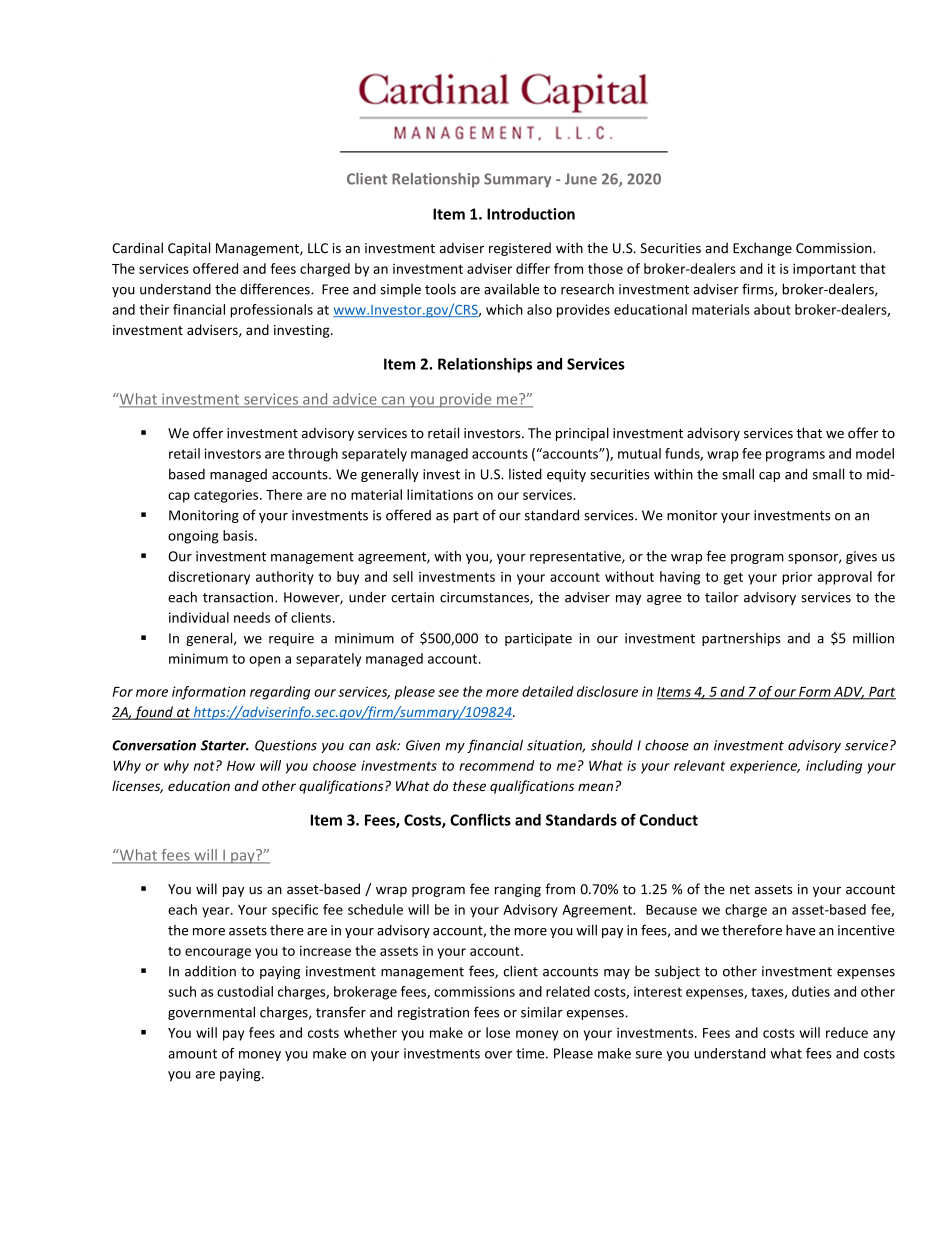  I want to click on lose, so click(498, 1032).
